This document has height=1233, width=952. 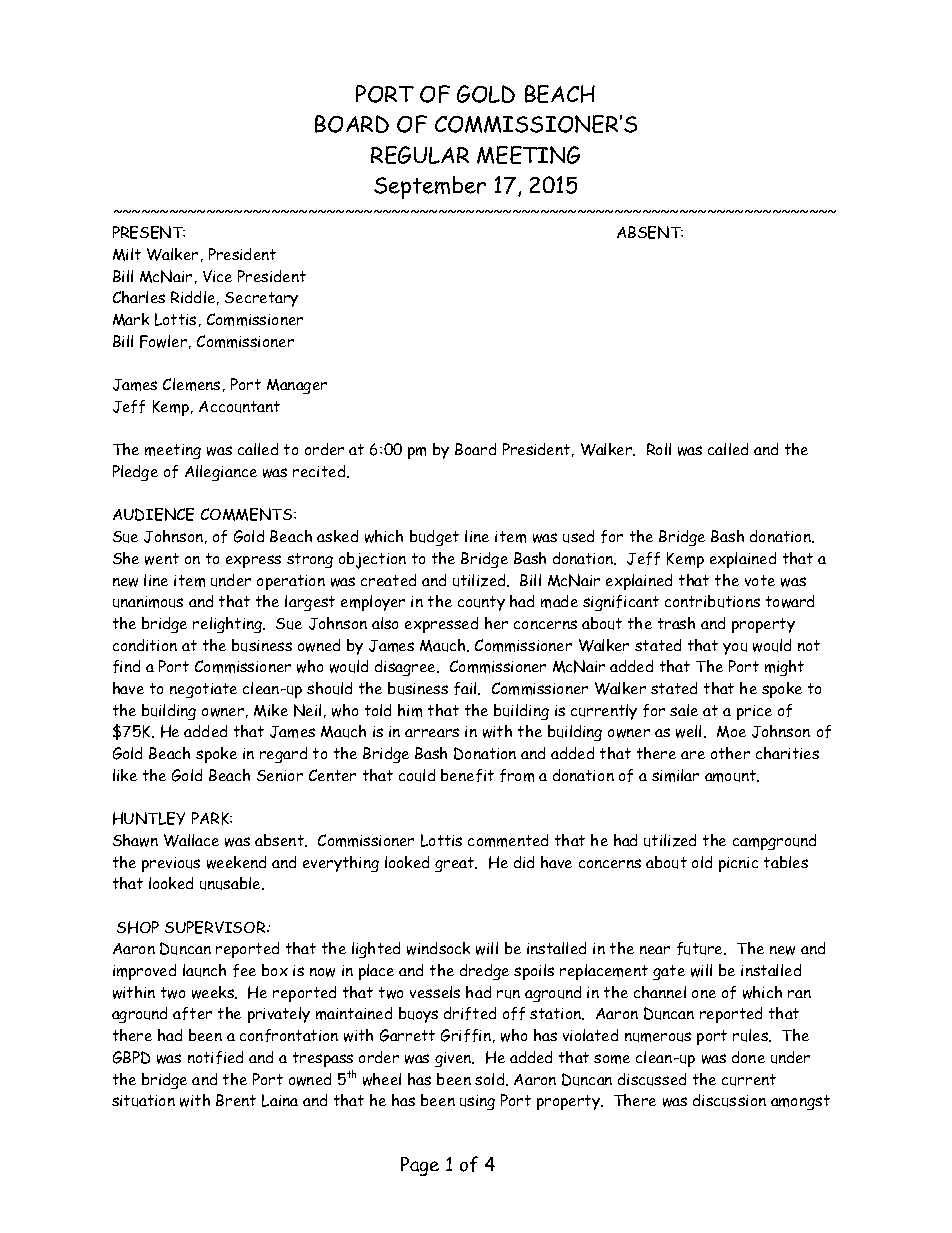 What do you see at coordinates (659, 449) in the document?
I see `Roll` at bounding box center [659, 449].
